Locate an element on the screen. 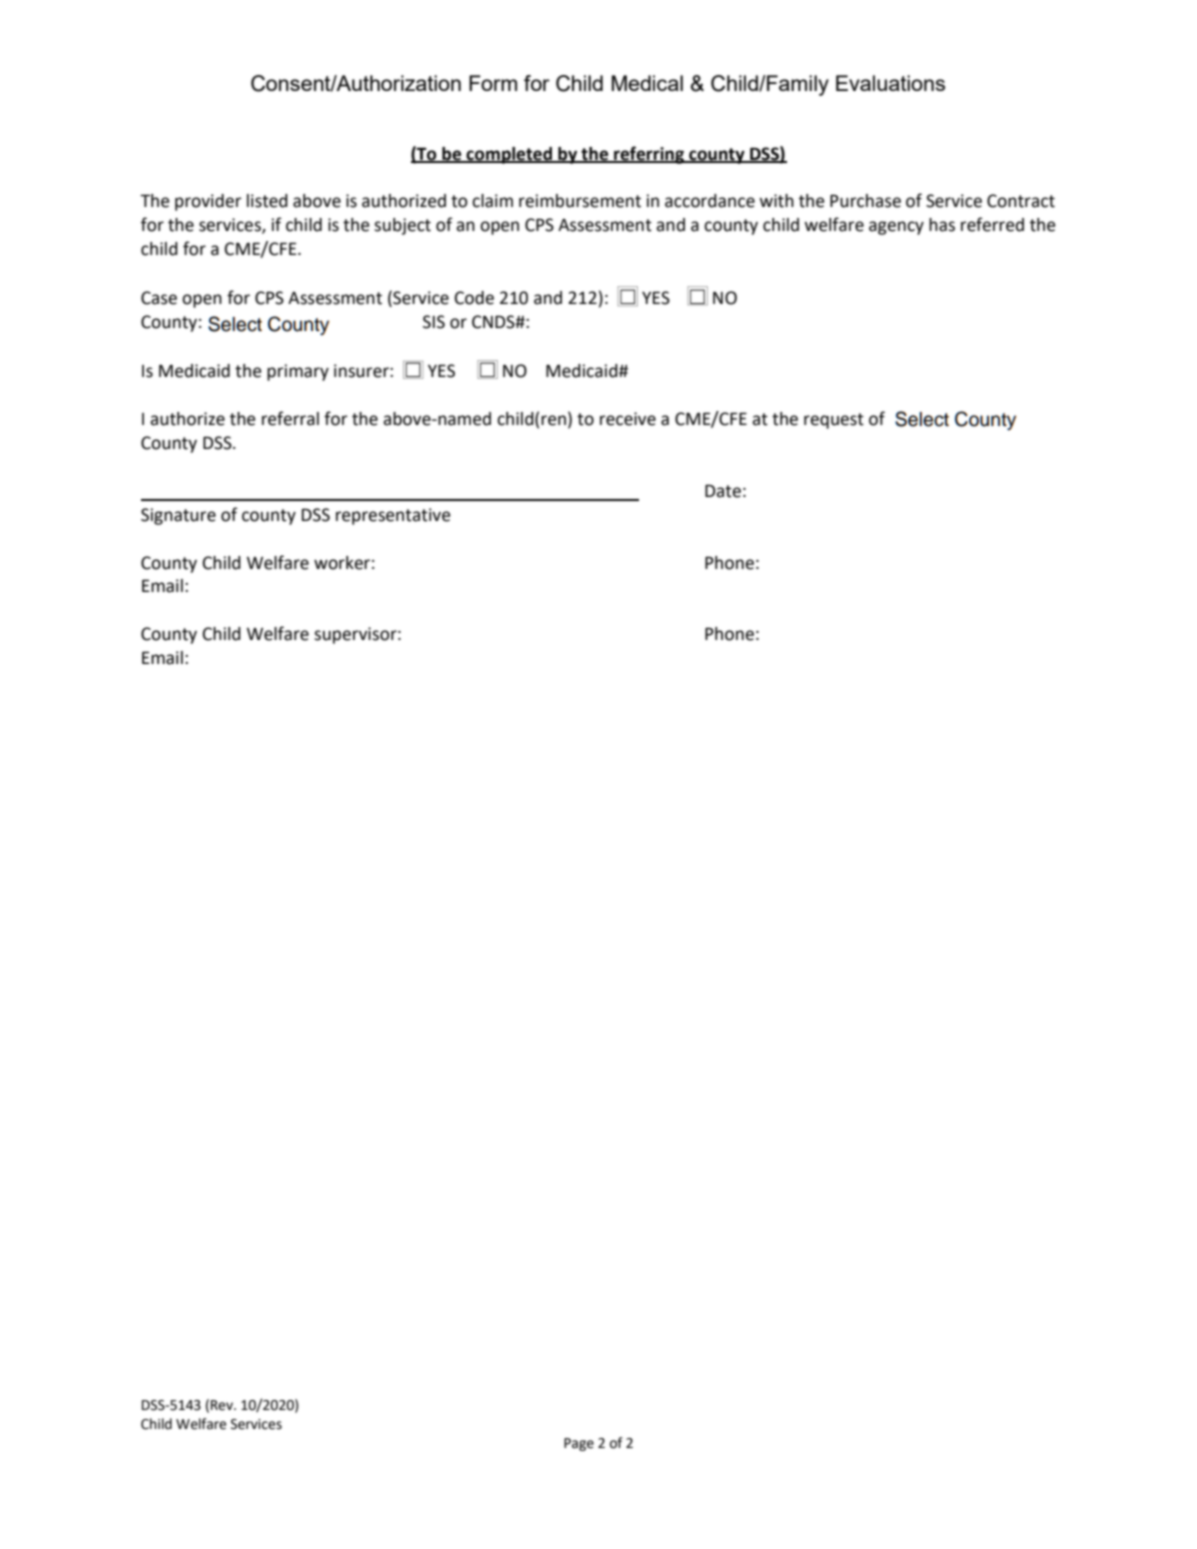  Signature is located at coordinates (178, 516).
